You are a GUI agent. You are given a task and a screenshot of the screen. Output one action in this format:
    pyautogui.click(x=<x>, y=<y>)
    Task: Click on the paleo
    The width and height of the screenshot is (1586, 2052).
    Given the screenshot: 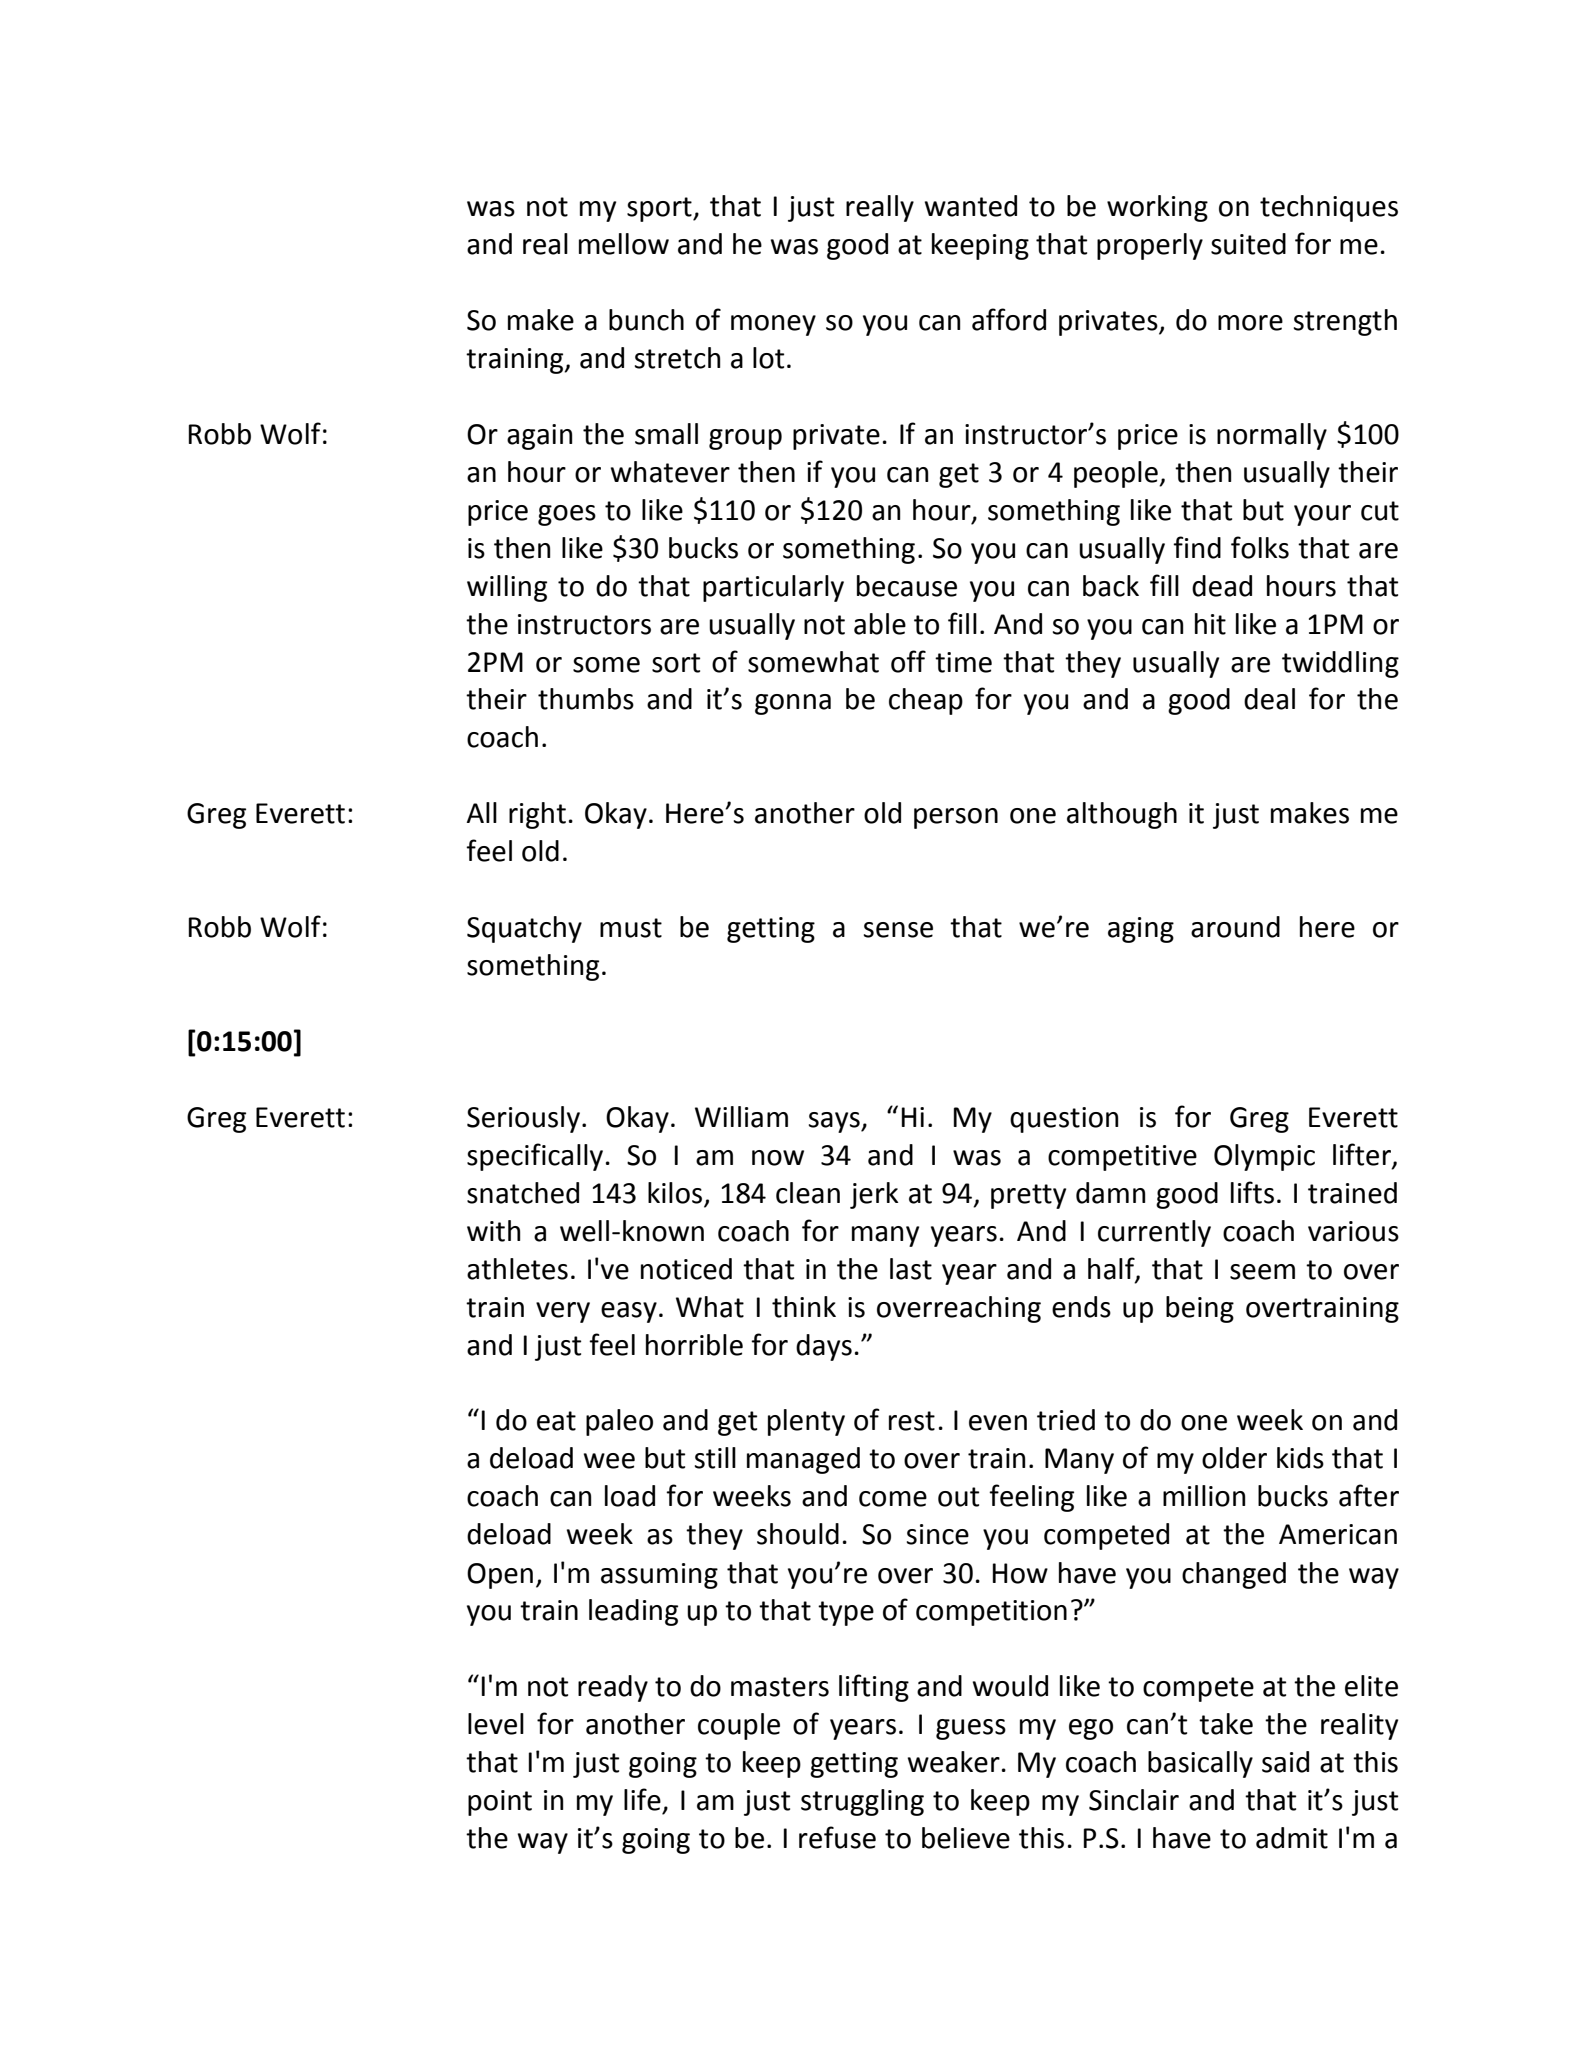 What is the action you would take?
    pyautogui.click(x=619, y=1422)
